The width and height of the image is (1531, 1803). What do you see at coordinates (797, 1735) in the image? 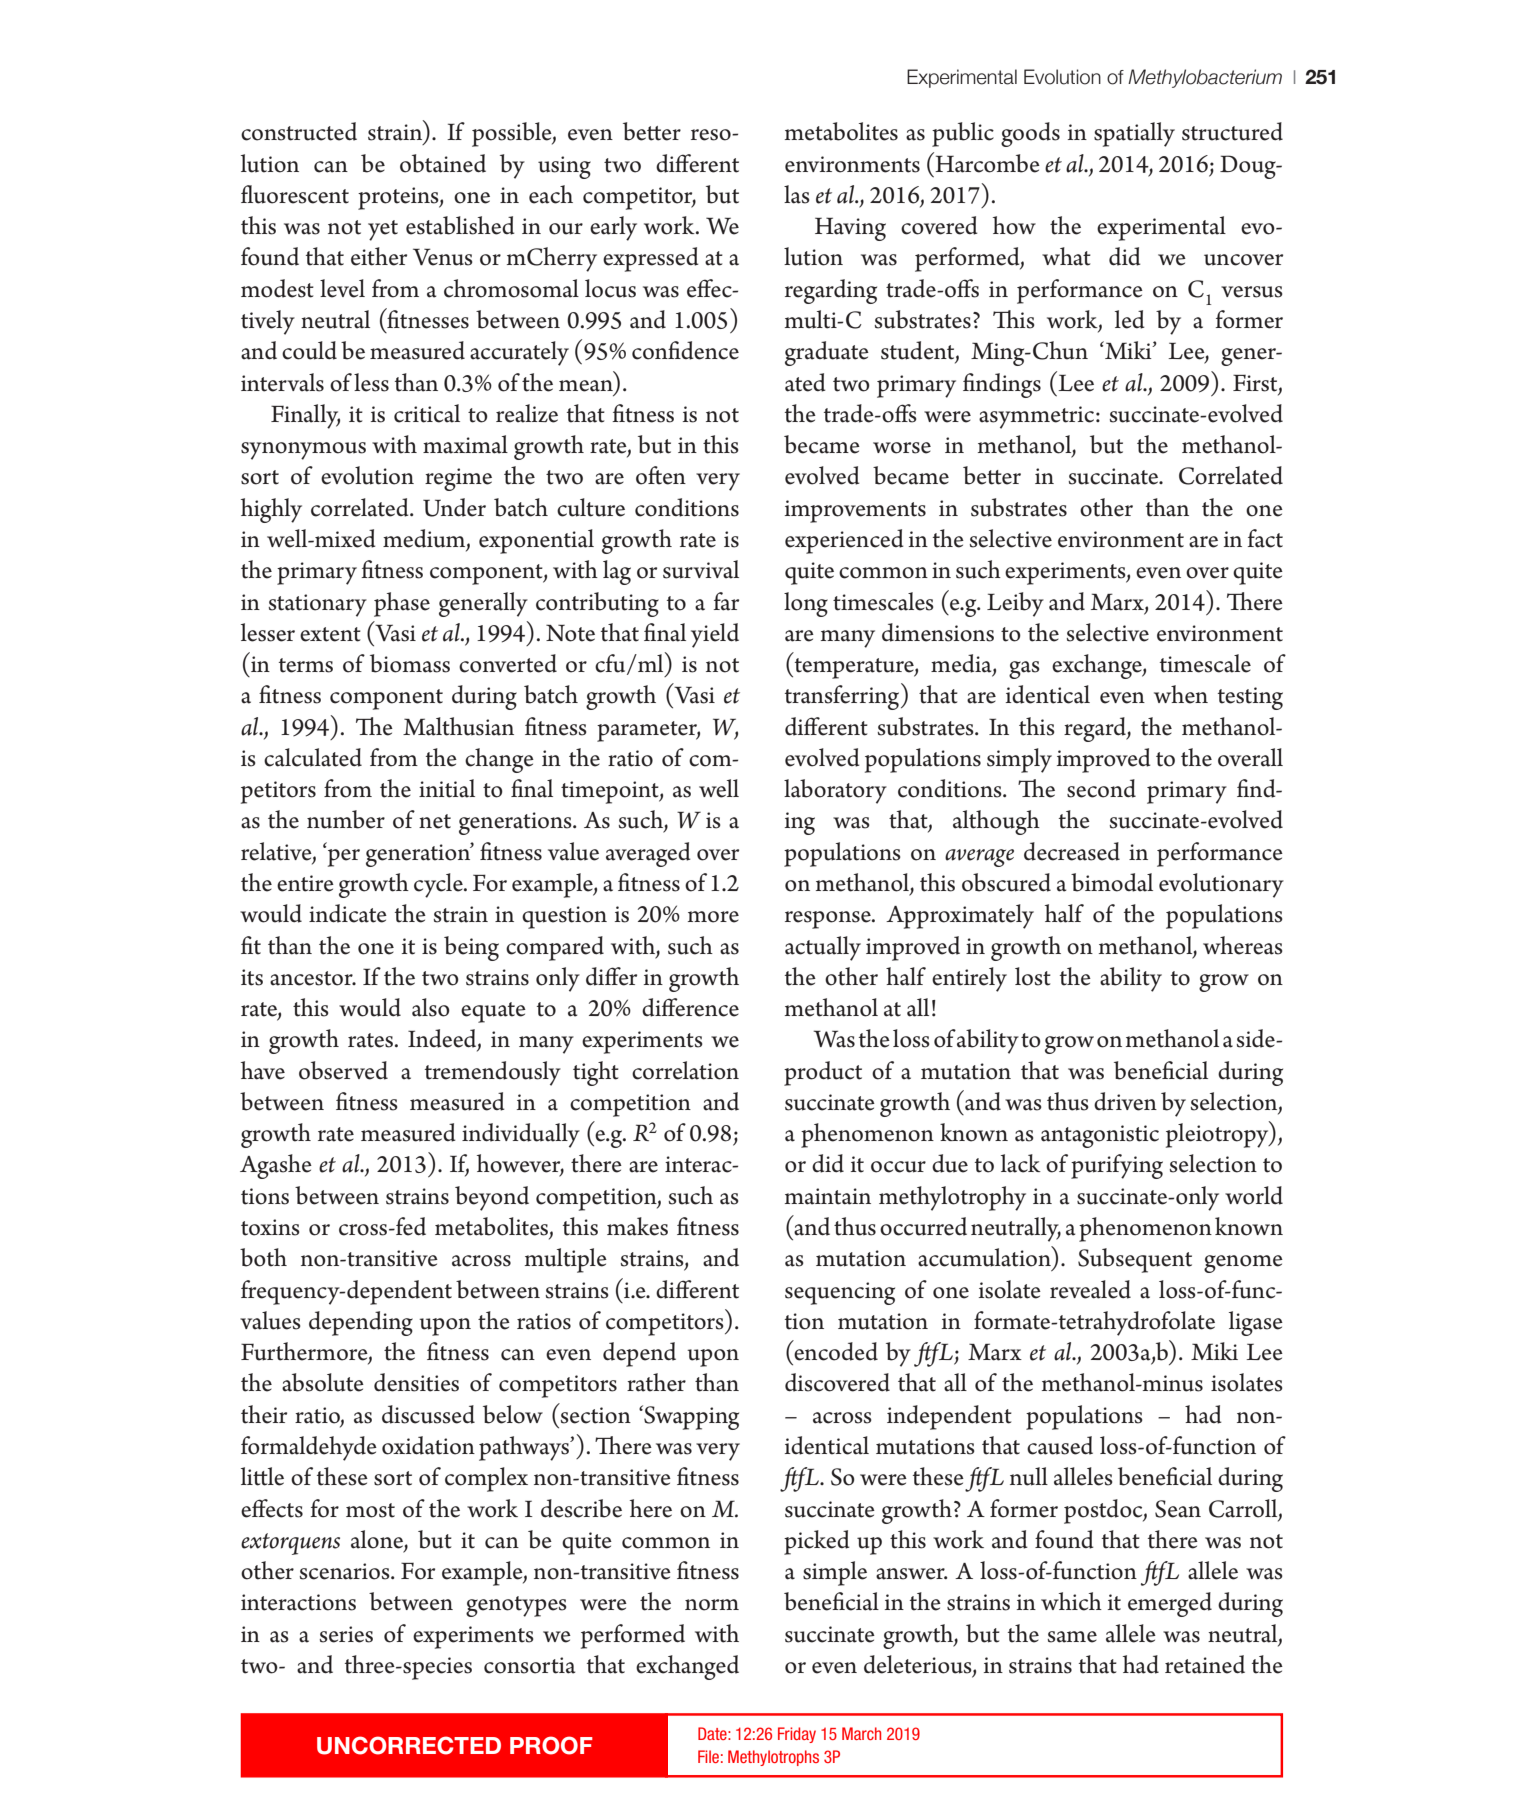
I see `Friday` at bounding box center [797, 1735].
